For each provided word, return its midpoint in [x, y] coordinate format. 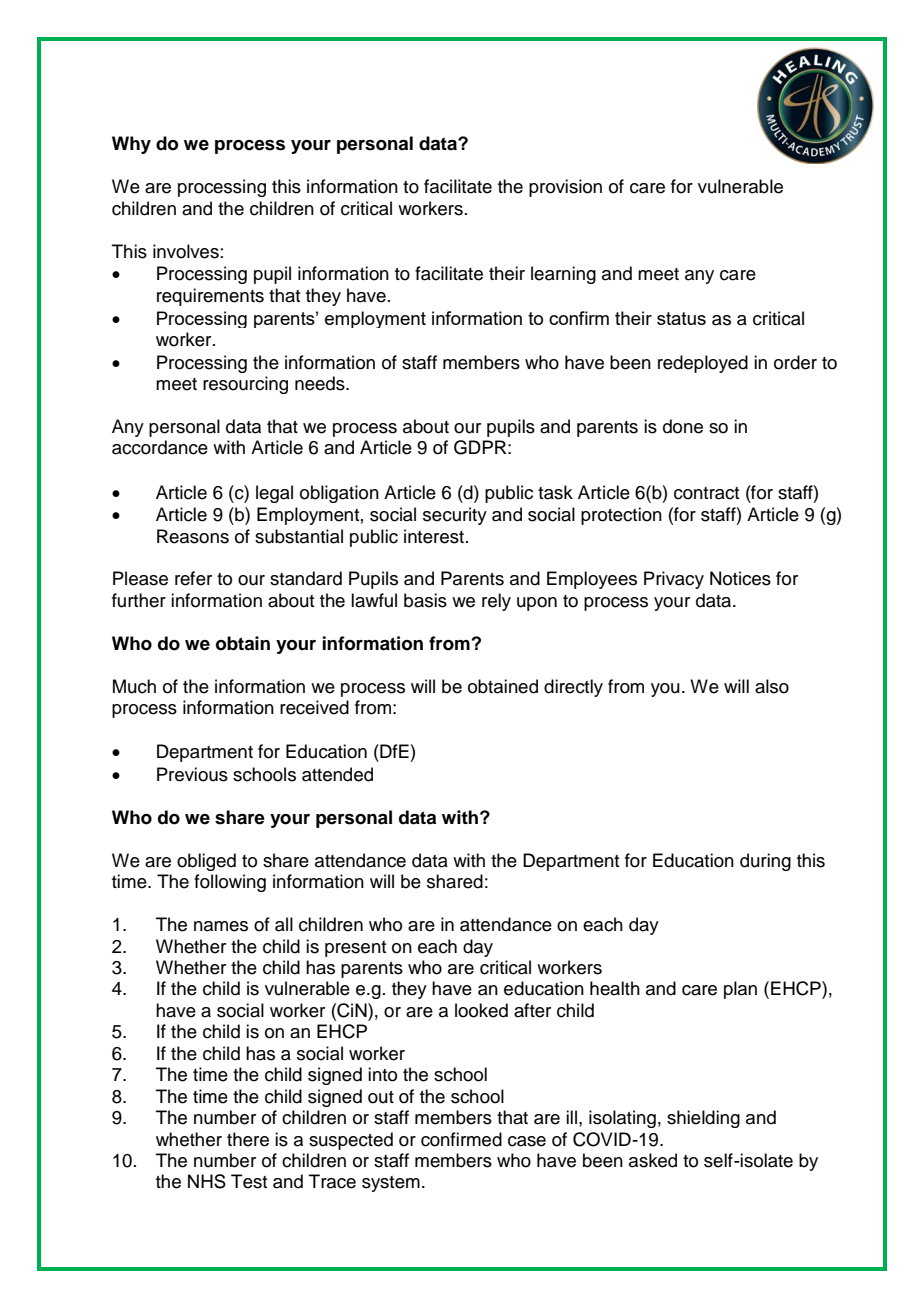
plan [740, 990]
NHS [207, 1181]
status [681, 318]
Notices [740, 578]
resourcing [245, 385]
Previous [192, 774]
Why [131, 145]
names [221, 926]
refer [193, 578]
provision [565, 188]
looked [481, 1010]
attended [337, 774]
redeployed [703, 364]
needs [321, 383]
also [772, 686]
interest [434, 536]
